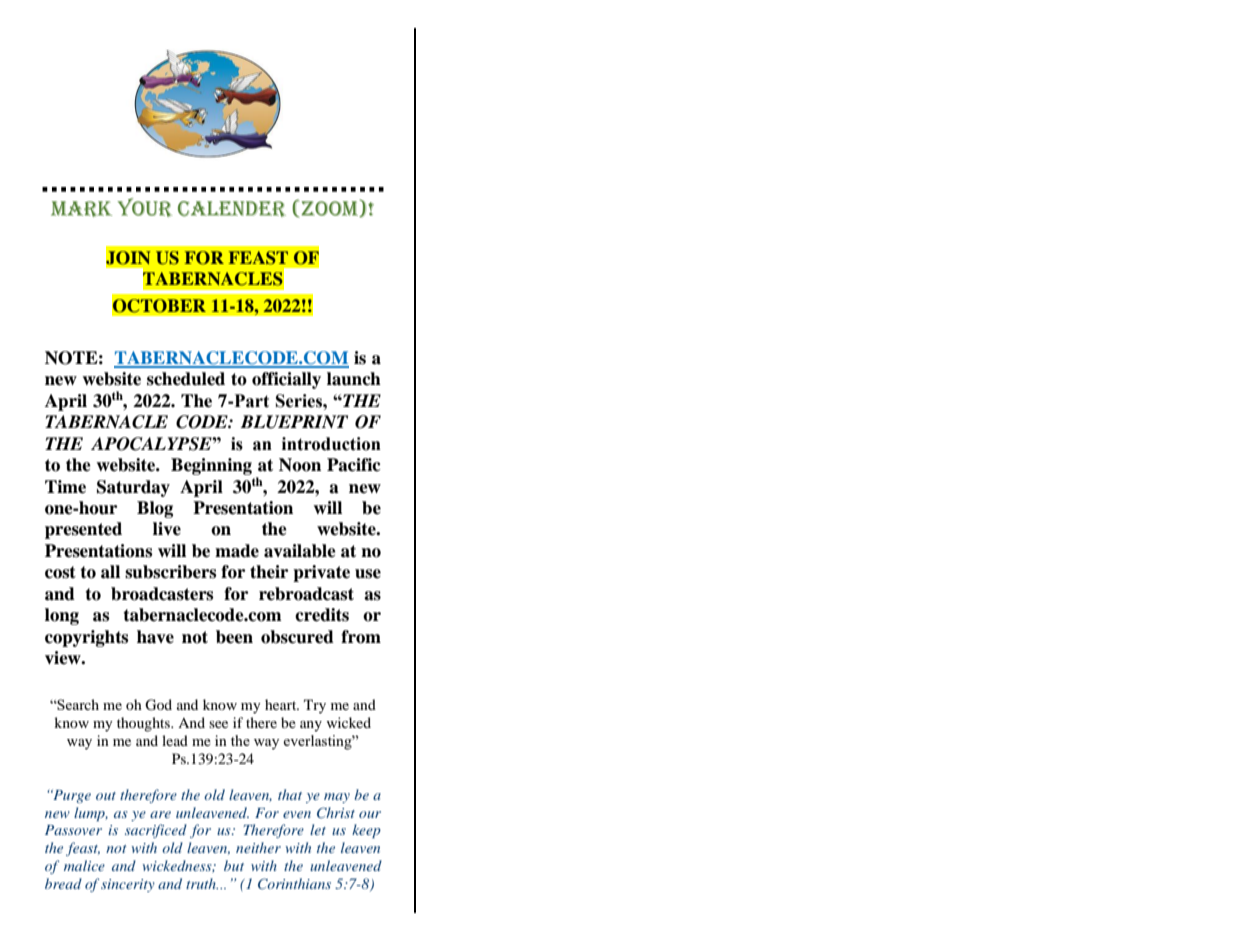 The image size is (1233, 952). Describe the element at coordinates (361, 637) in the screenshot. I see `from` at that location.
